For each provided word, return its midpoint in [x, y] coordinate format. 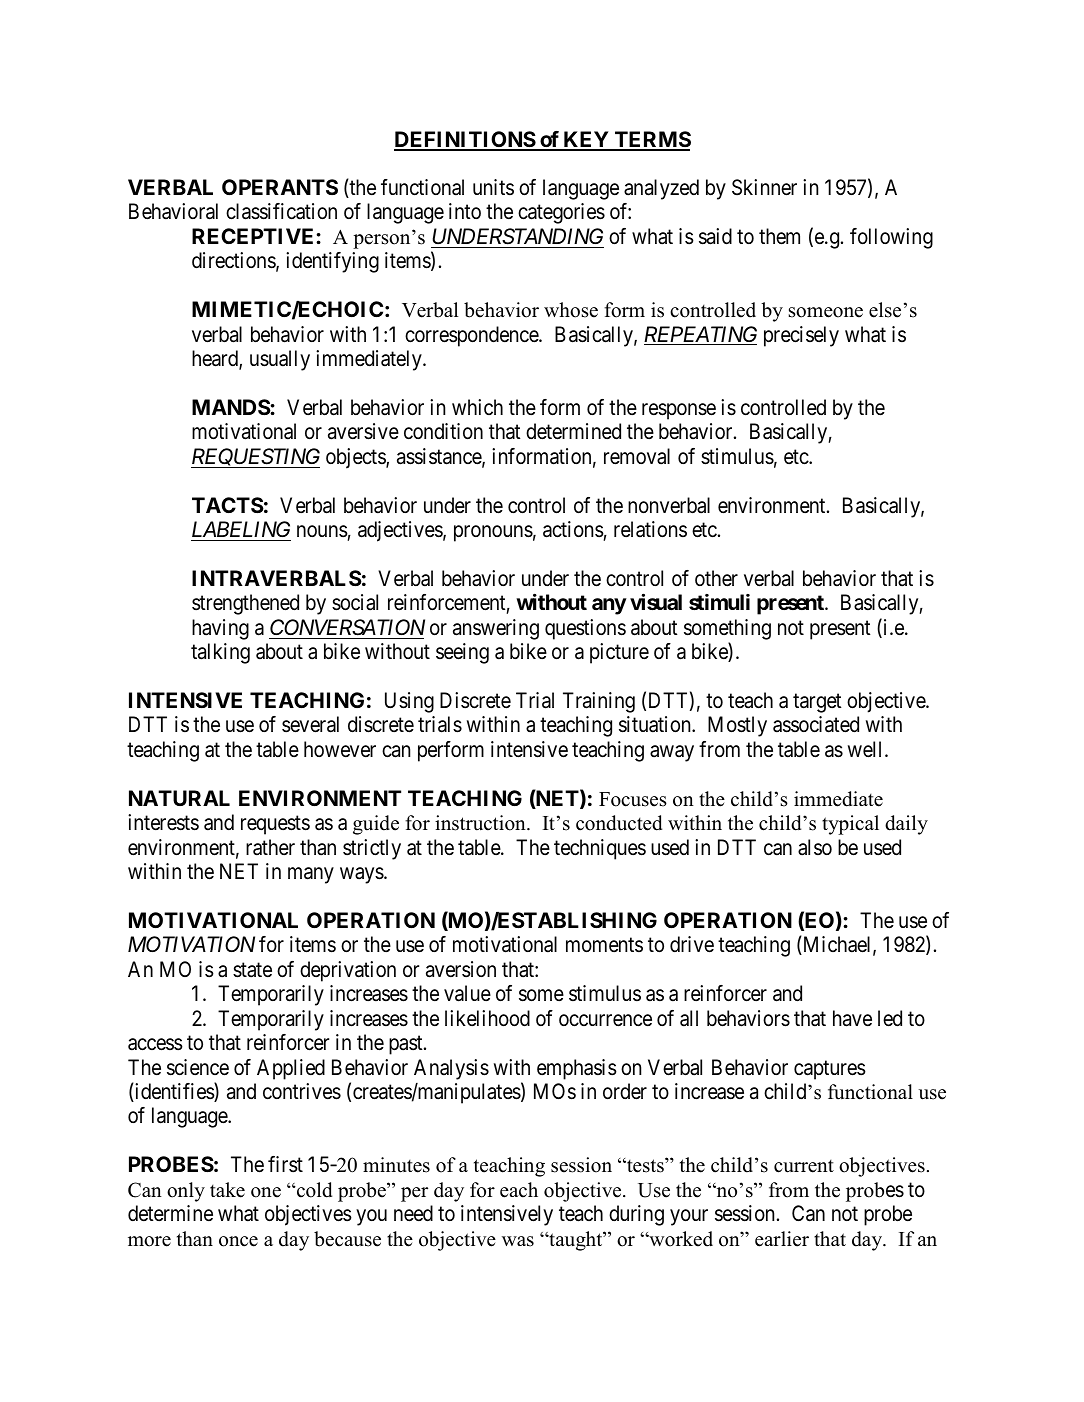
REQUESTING [255, 458]
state [252, 970]
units [493, 187]
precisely [801, 336]
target [817, 703]
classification [281, 211]
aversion [461, 969]
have [852, 1018]
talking [220, 653]
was [518, 1241]
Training [599, 702]
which [477, 407]
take [227, 1190]
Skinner [764, 187]
